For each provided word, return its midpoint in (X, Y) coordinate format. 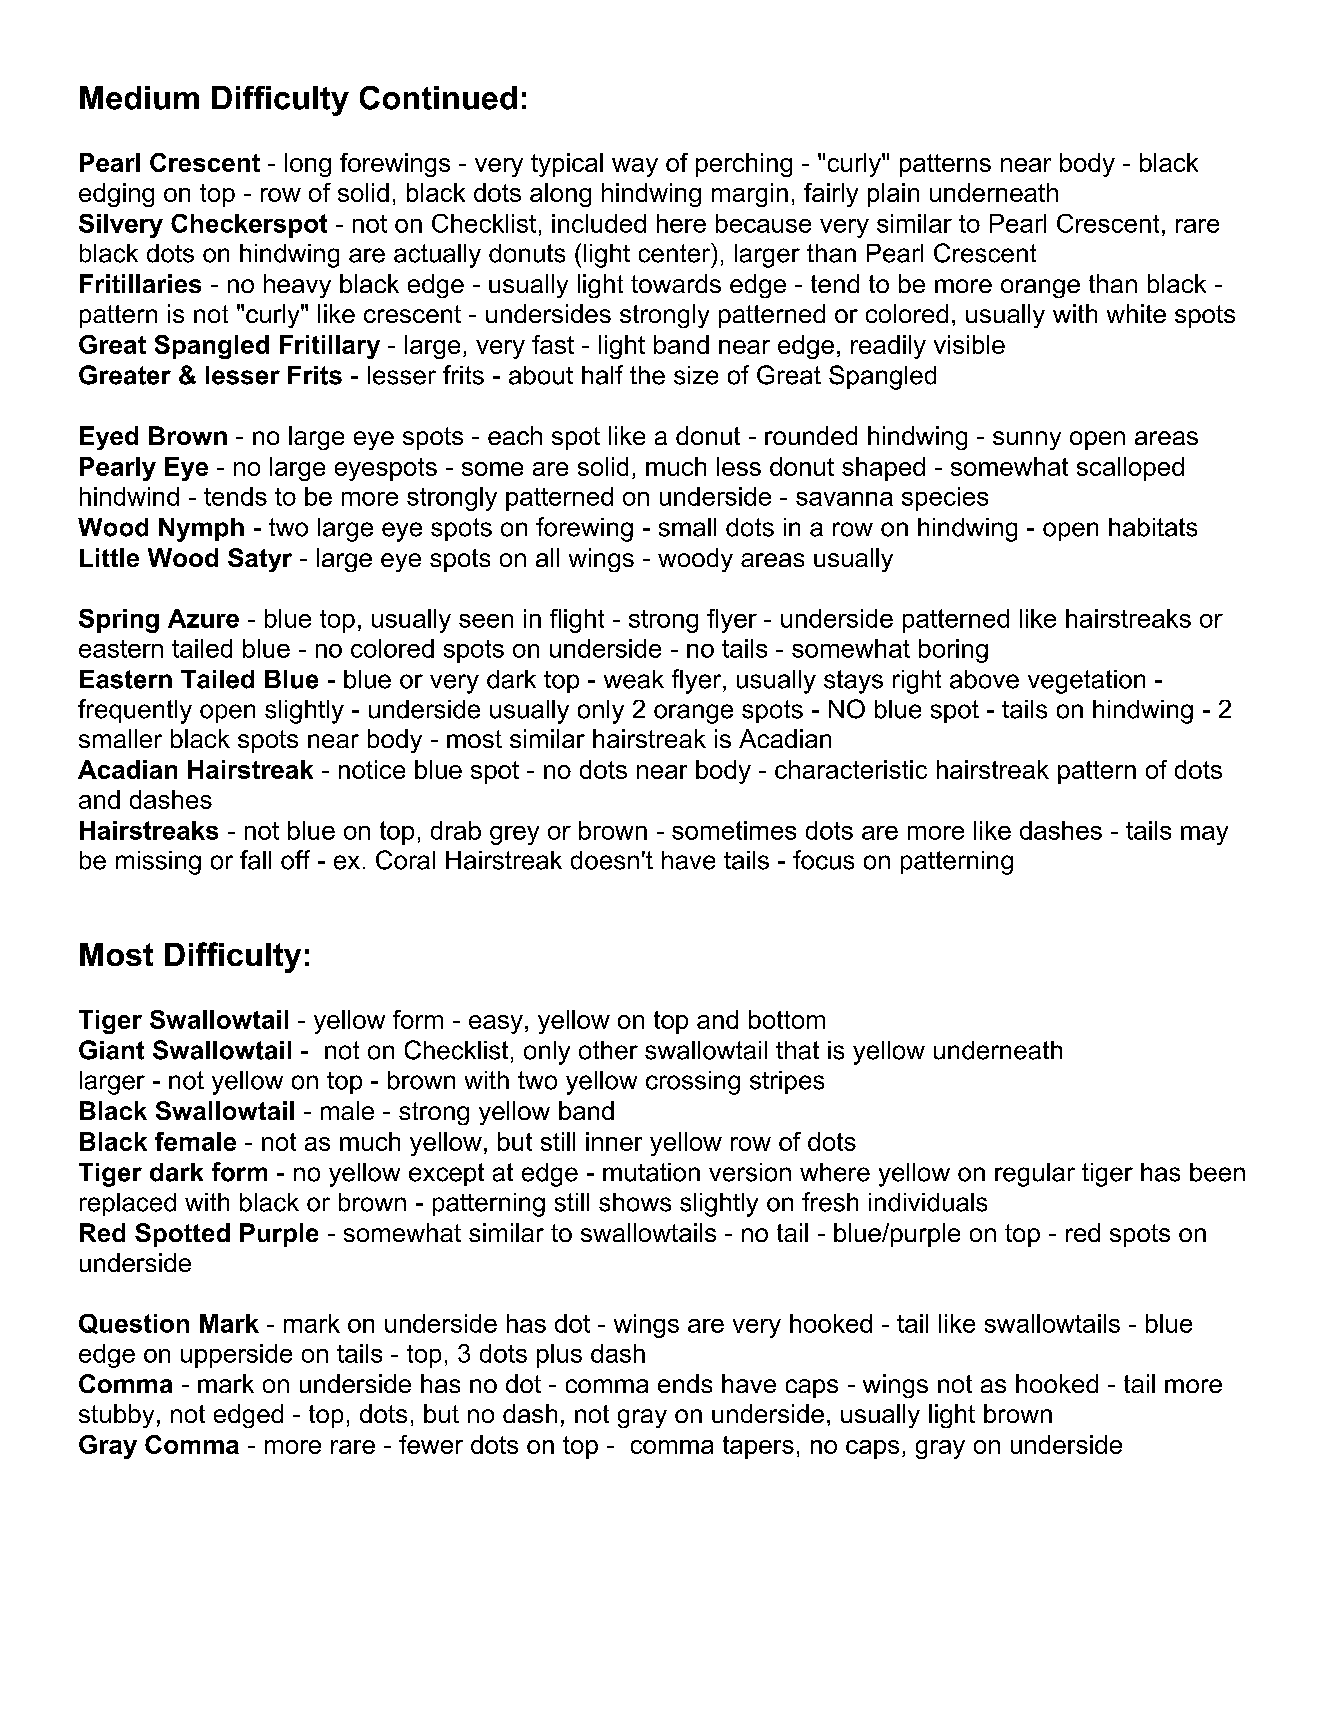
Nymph (201, 530)
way (635, 167)
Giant (111, 1050)
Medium (139, 98)
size (696, 375)
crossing (693, 1083)
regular (1035, 1175)
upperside (236, 1356)
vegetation (1086, 682)
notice (372, 769)
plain (893, 195)
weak (634, 679)
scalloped (1130, 469)
